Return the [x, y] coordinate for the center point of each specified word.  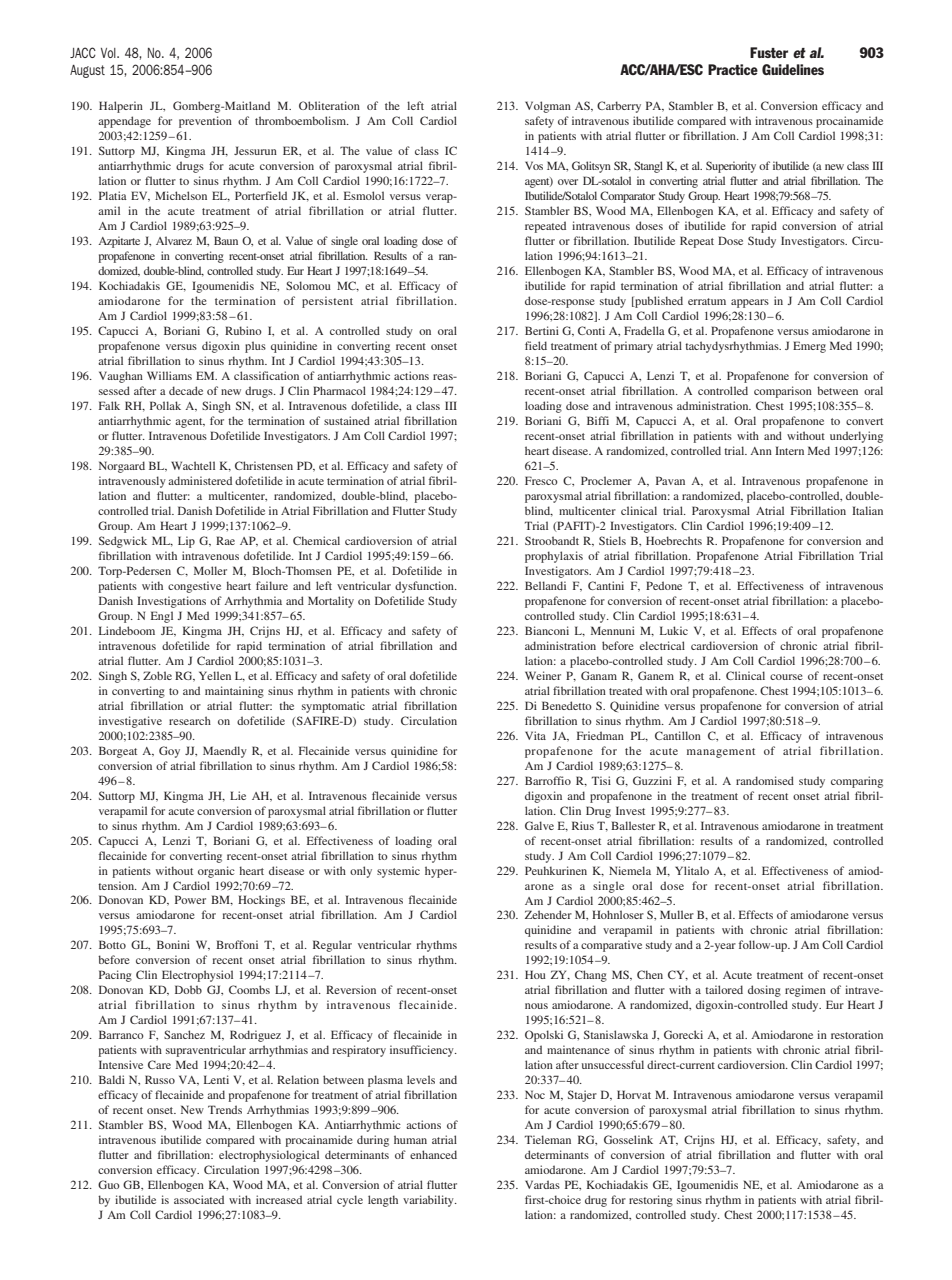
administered [200, 480]
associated [199, 1199]
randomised [765, 780]
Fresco [541, 480]
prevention [205, 122]
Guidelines [793, 69]
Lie [238, 795]
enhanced [433, 1154]
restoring [651, 1201]
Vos [534, 165]
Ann [761, 451]
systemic [398, 872]
